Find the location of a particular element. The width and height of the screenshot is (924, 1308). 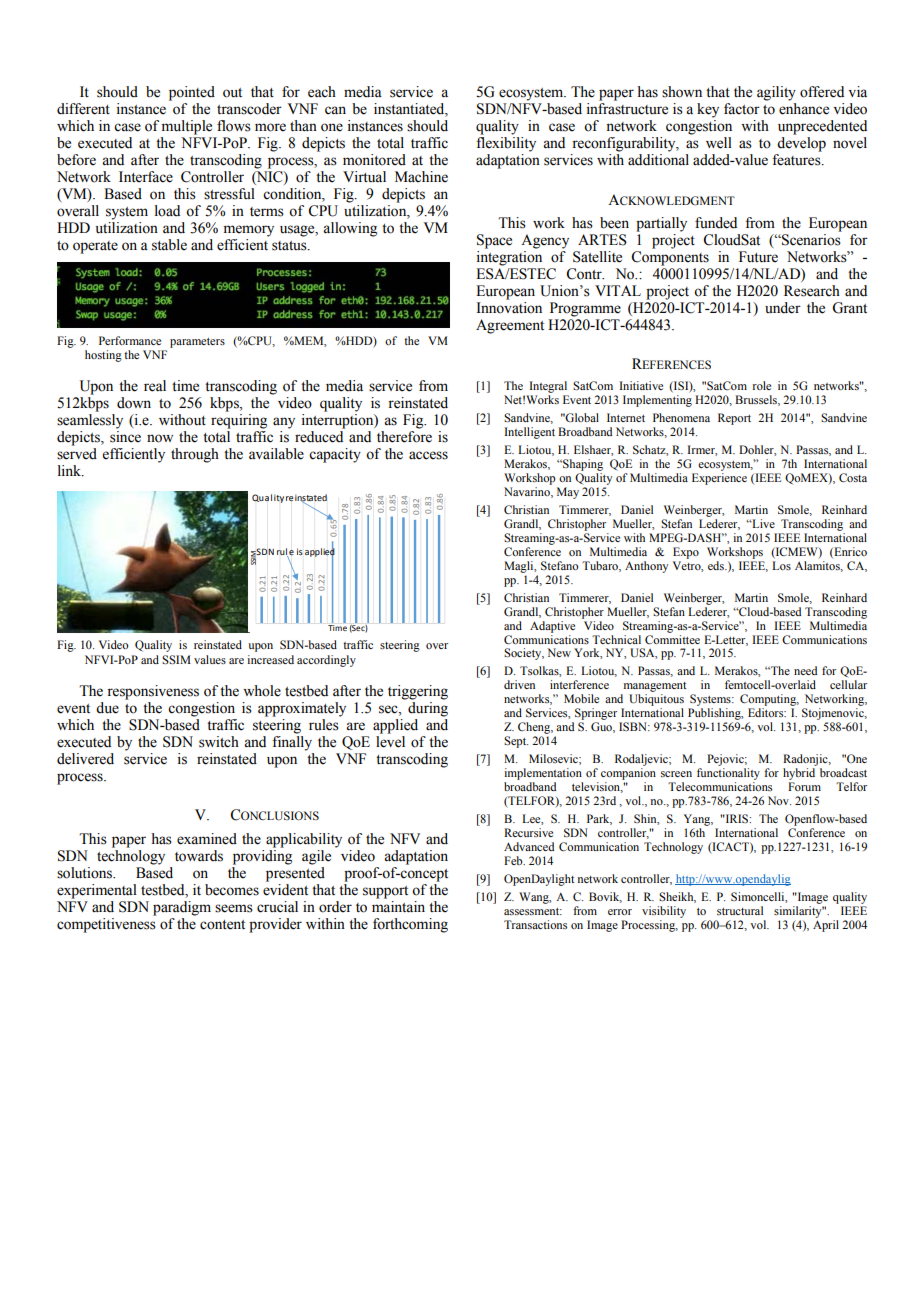

need is located at coordinates (805, 670).
